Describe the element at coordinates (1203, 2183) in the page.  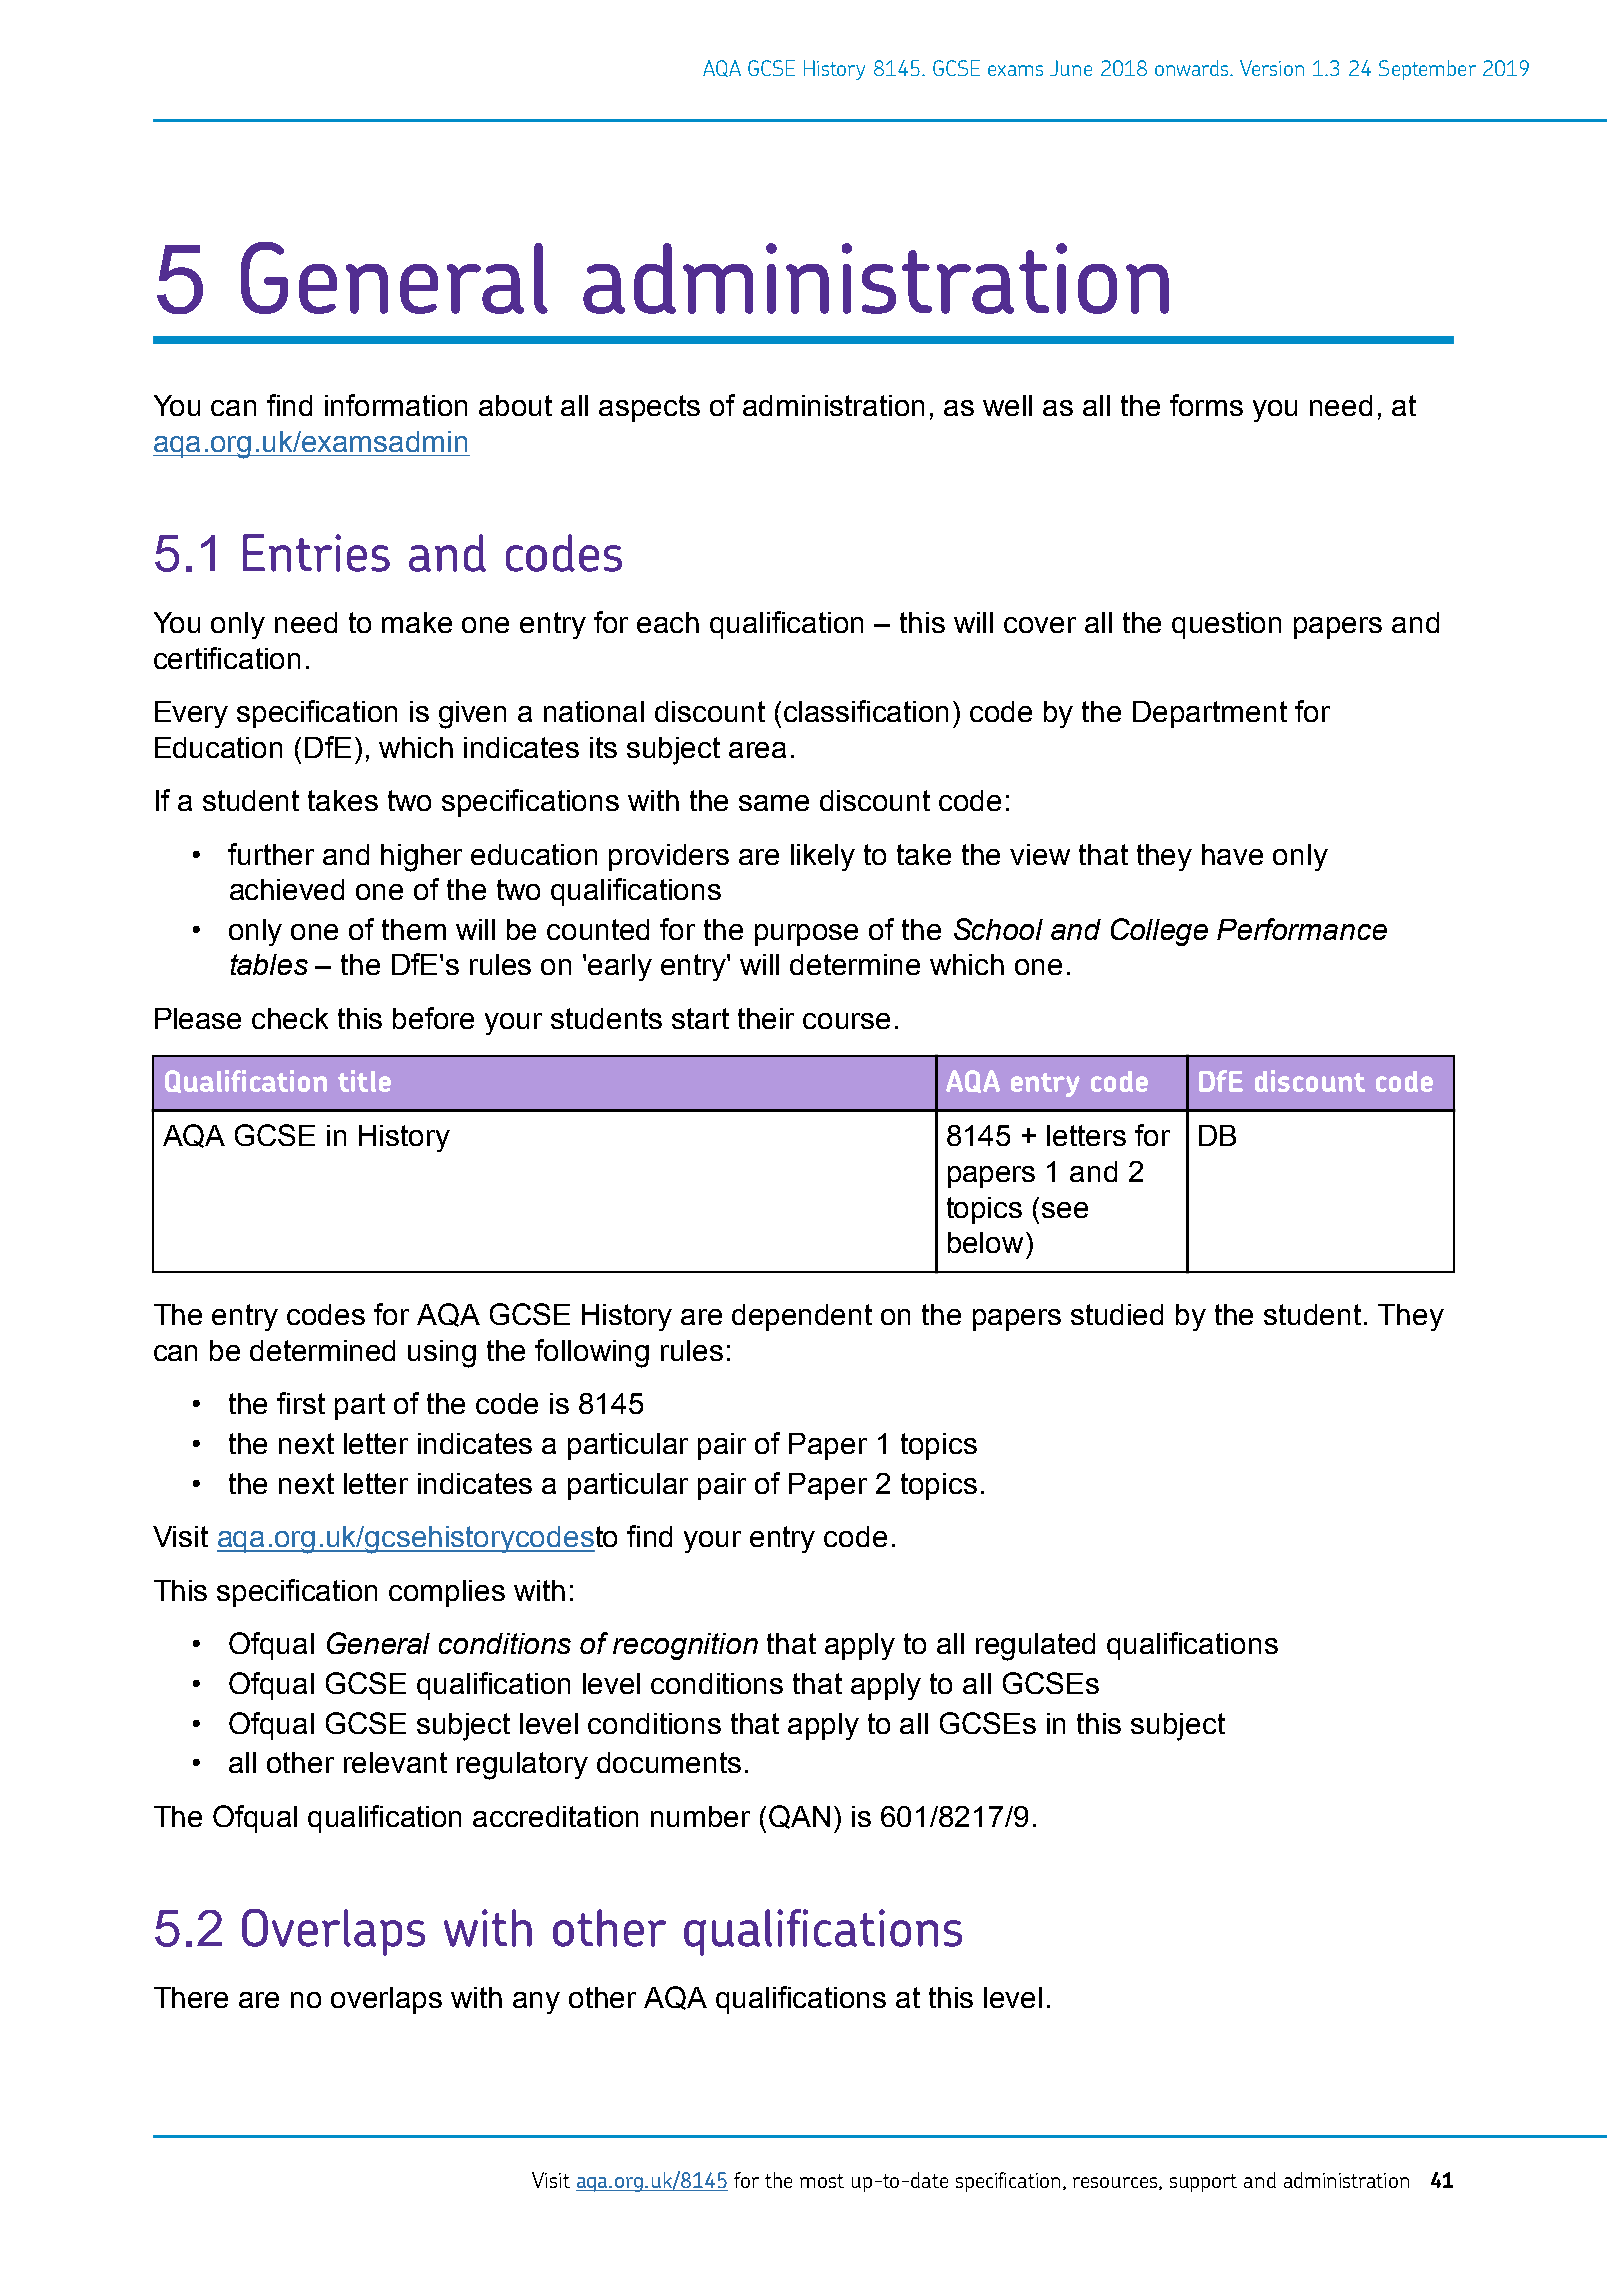
I see `support` at that location.
